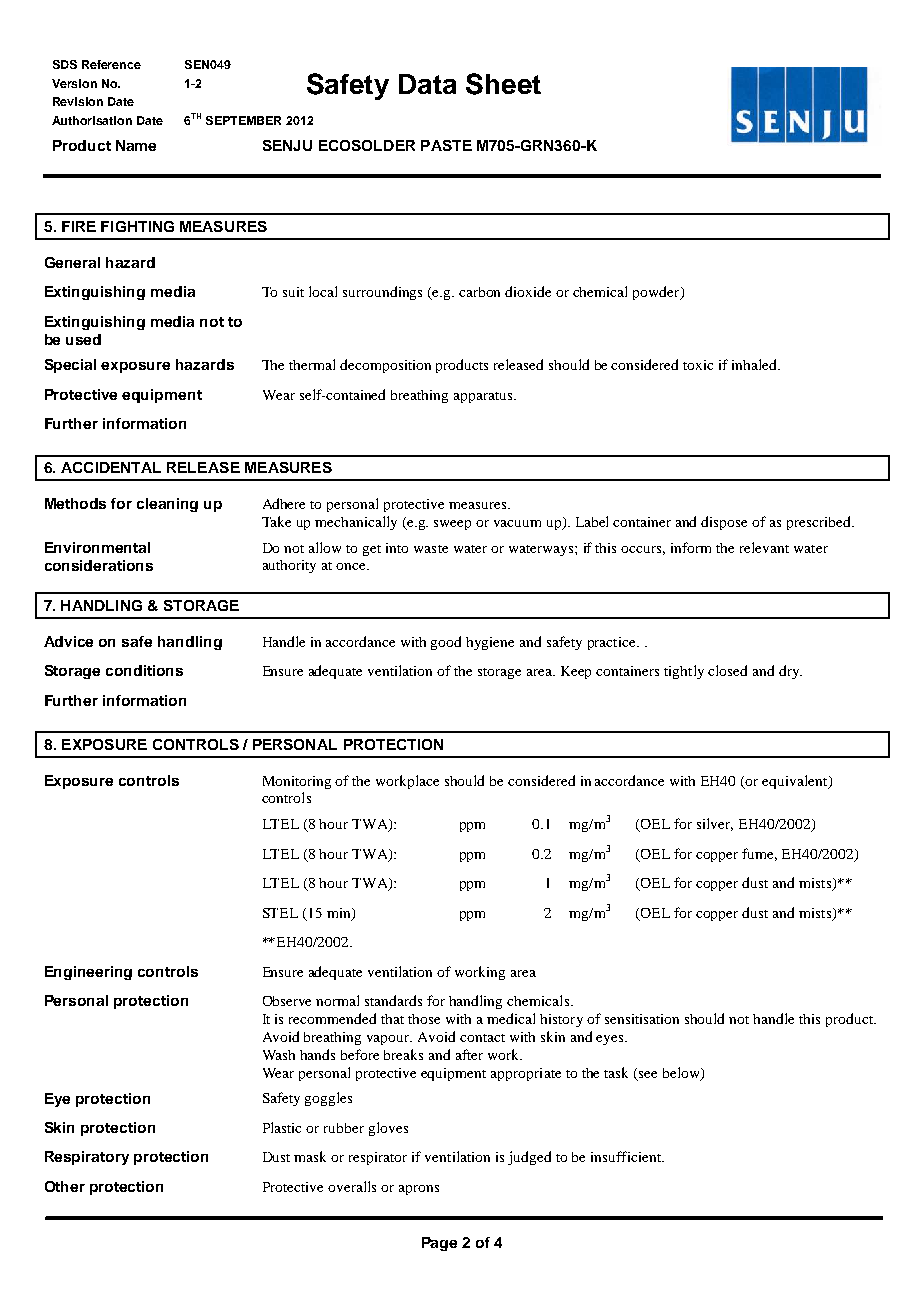  I want to click on Other, so click(65, 1186).
